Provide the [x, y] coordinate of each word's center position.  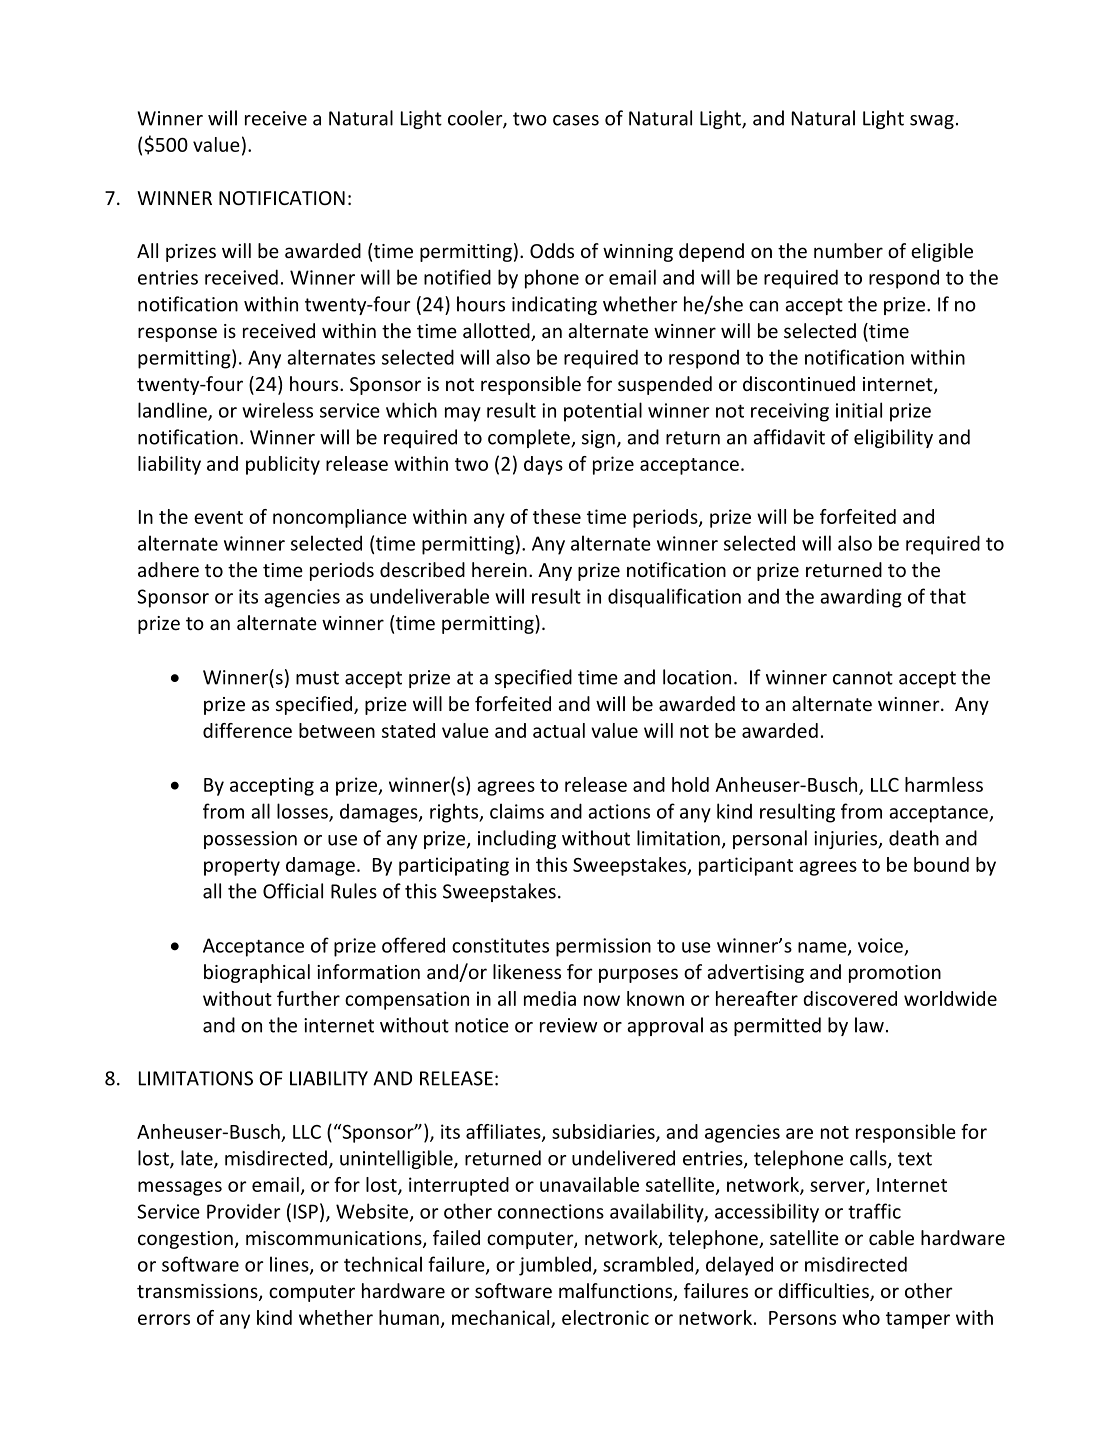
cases [576, 120]
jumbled [555, 1266]
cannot [863, 678]
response [177, 334]
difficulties [824, 1292]
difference [247, 730]
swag [932, 122]
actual [559, 730]
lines [290, 1265]
